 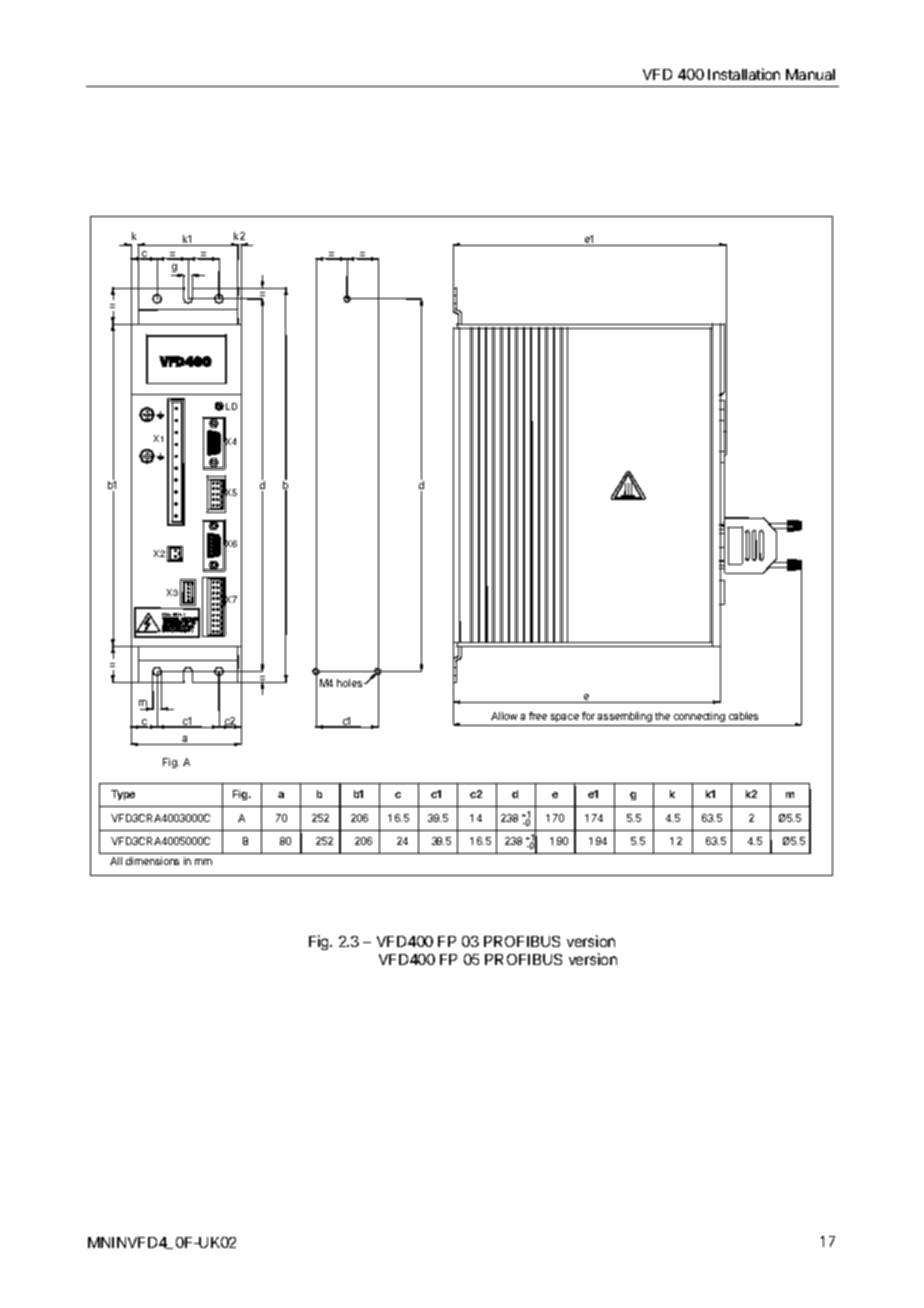 What do you see at coordinates (504, 716) in the page?
I see `Allow` at bounding box center [504, 716].
